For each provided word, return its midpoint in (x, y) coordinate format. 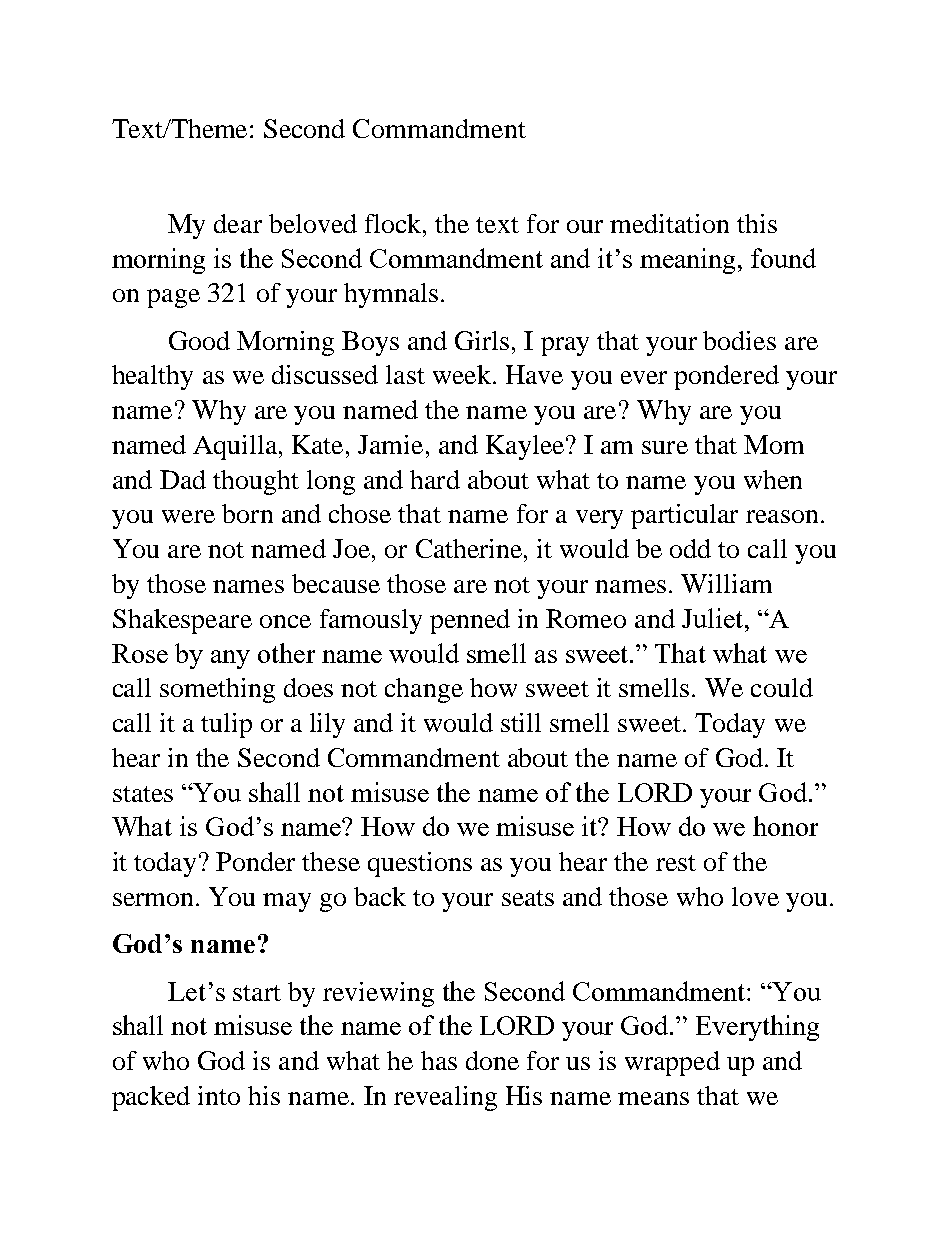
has (439, 1060)
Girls (482, 340)
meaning (687, 261)
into (219, 1095)
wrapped (672, 1063)
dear (238, 223)
